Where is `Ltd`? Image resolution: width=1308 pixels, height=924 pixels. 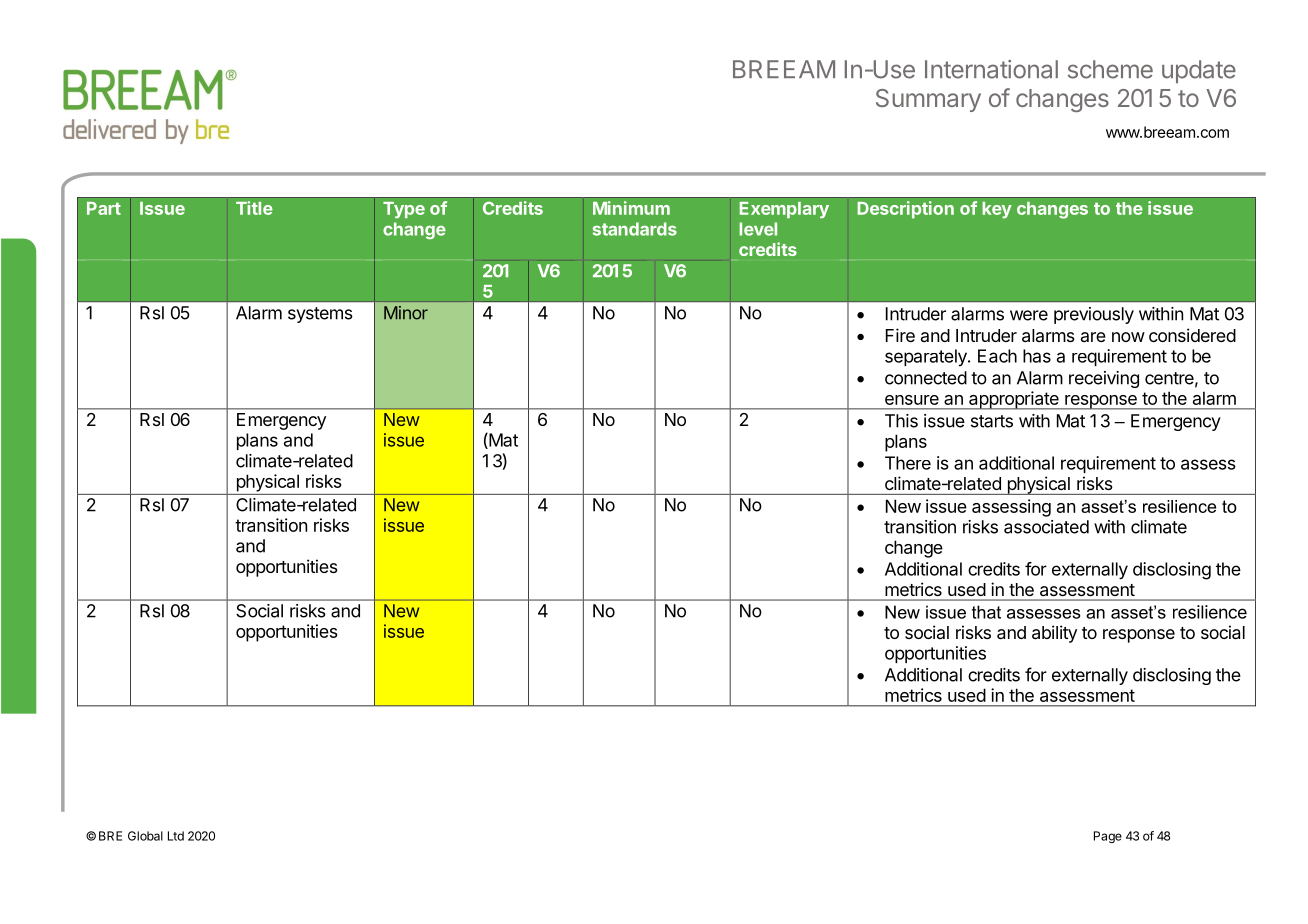 Ltd is located at coordinates (176, 836).
